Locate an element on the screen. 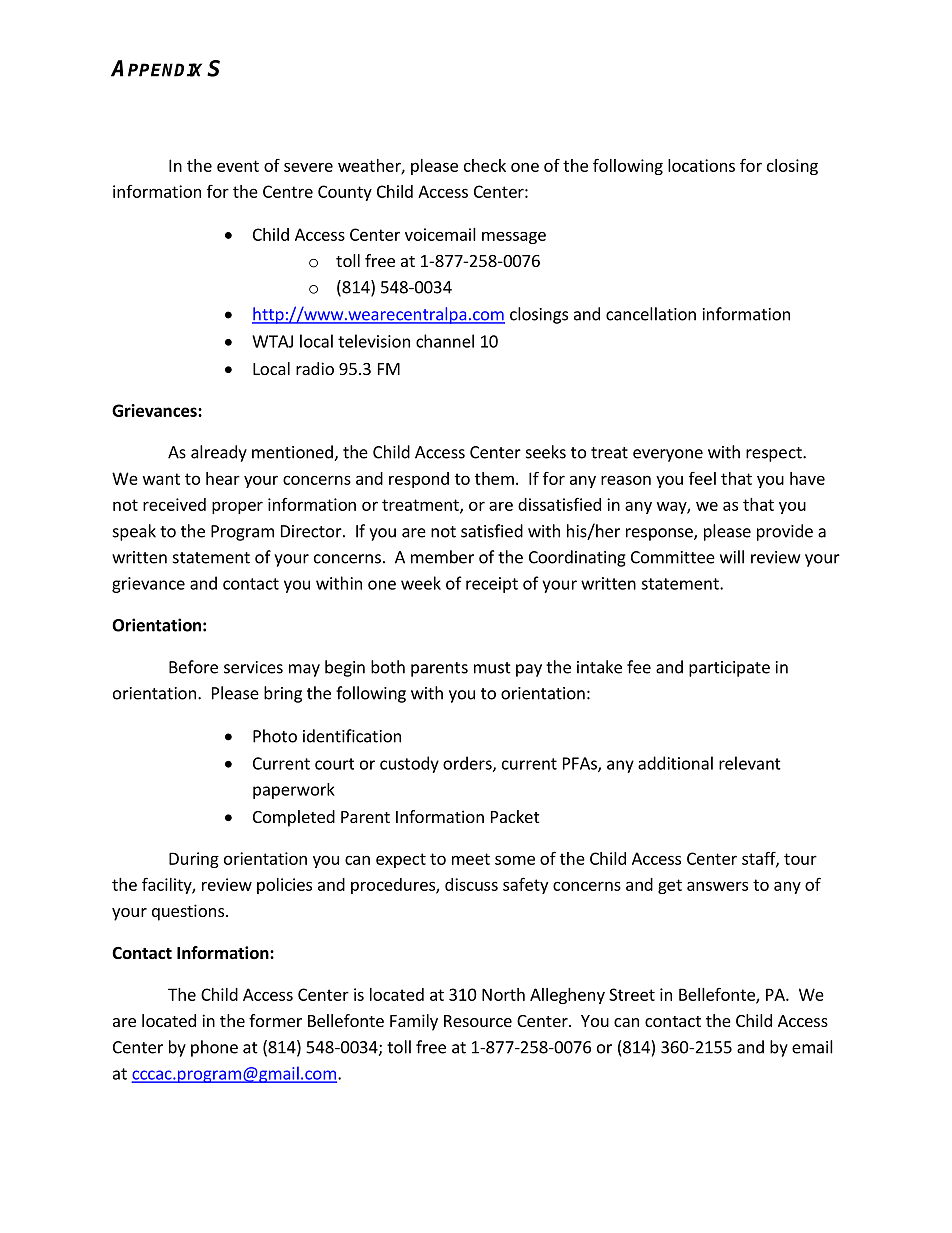 Image resolution: width=952 pixels, height=1233 pixels. phone is located at coordinates (214, 1048).
